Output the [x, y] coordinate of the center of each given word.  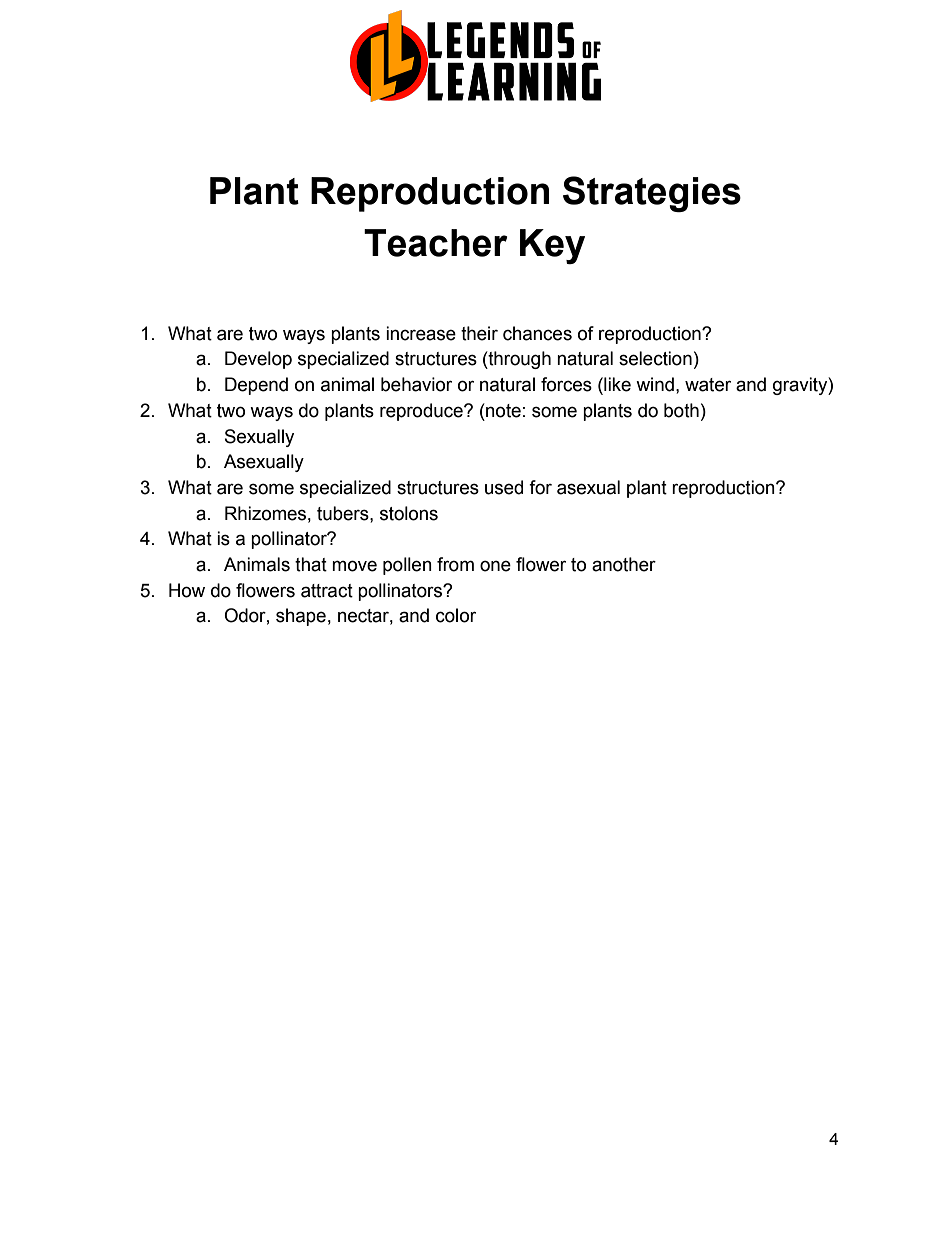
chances [537, 333]
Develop [258, 360]
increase [421, 333]
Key [552, 246]
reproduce [422, 412]
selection [655, 358]
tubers [344, 513]
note [502, 410]
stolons [409, 513]
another [624, 564]
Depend [256, 386]
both [681, 410]
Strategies [652, 194]
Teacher [436, 243]
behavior [416, 384]
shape [301, 617]
